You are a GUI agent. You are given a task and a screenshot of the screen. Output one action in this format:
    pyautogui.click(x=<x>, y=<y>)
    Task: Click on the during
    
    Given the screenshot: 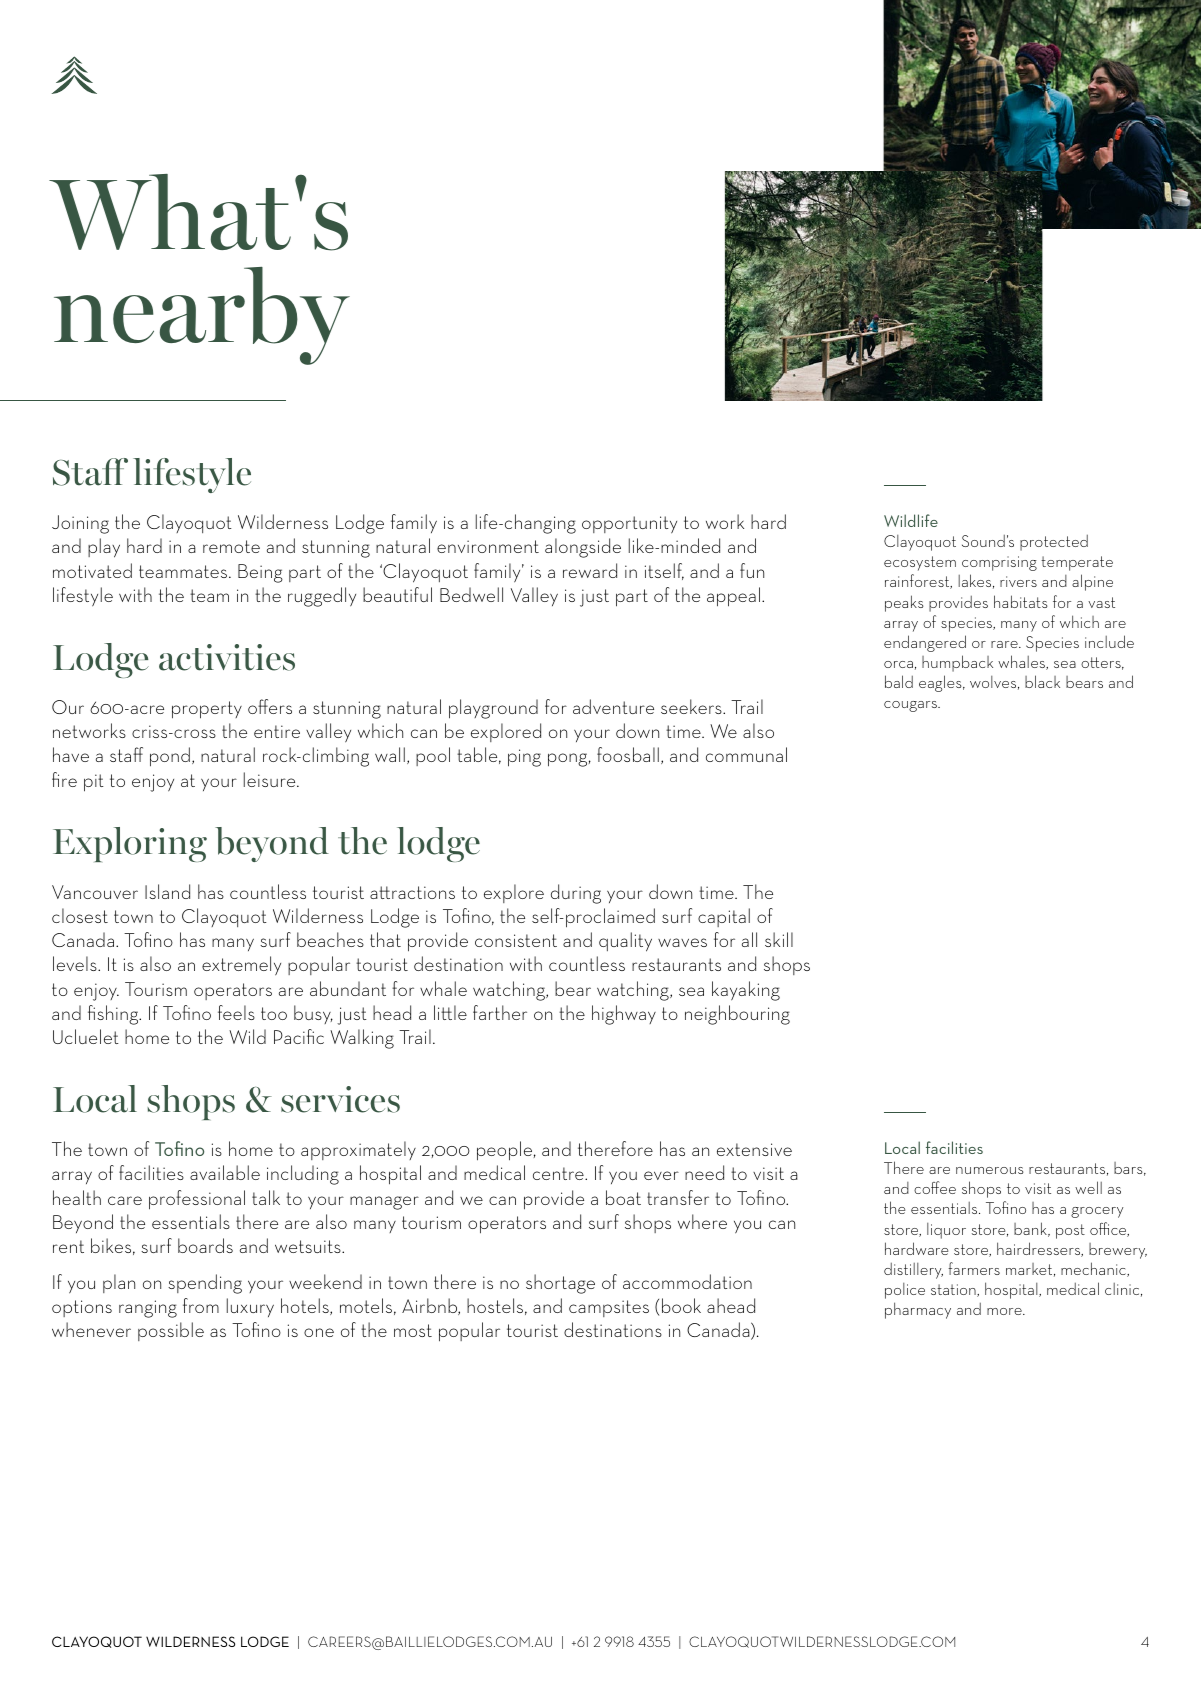 What is the action you would take?
    pyautogui.click(x=576, y=894)
